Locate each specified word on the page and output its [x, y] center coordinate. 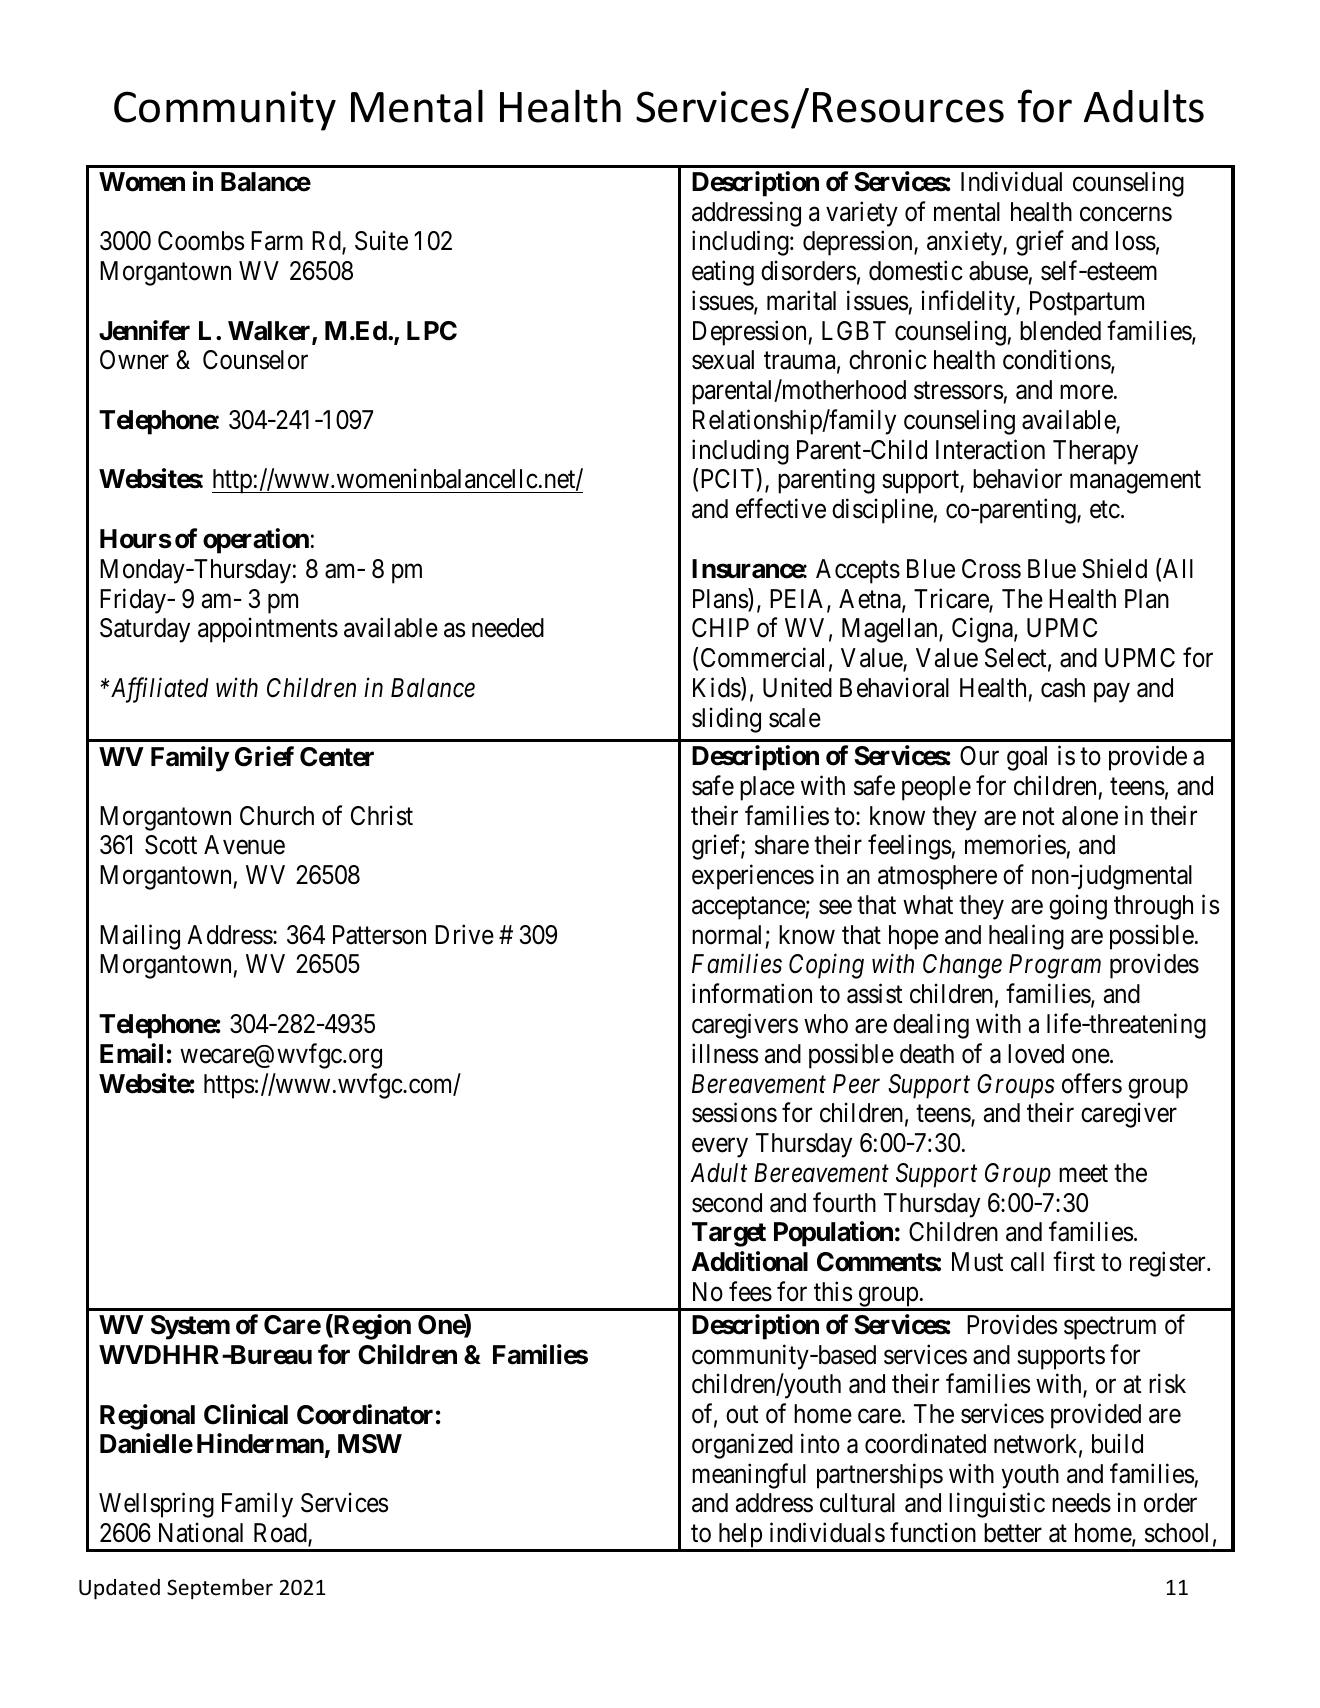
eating [723, 273]
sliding [726, 720]
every [720, 1148]
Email [131, 1053]
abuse [998, 271]
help [740, 1537]
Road [281, 1534]
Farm [277, 241]
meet [1083, 1174]
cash [1063, 688]
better [1013, 1533]
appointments [268, 630]
